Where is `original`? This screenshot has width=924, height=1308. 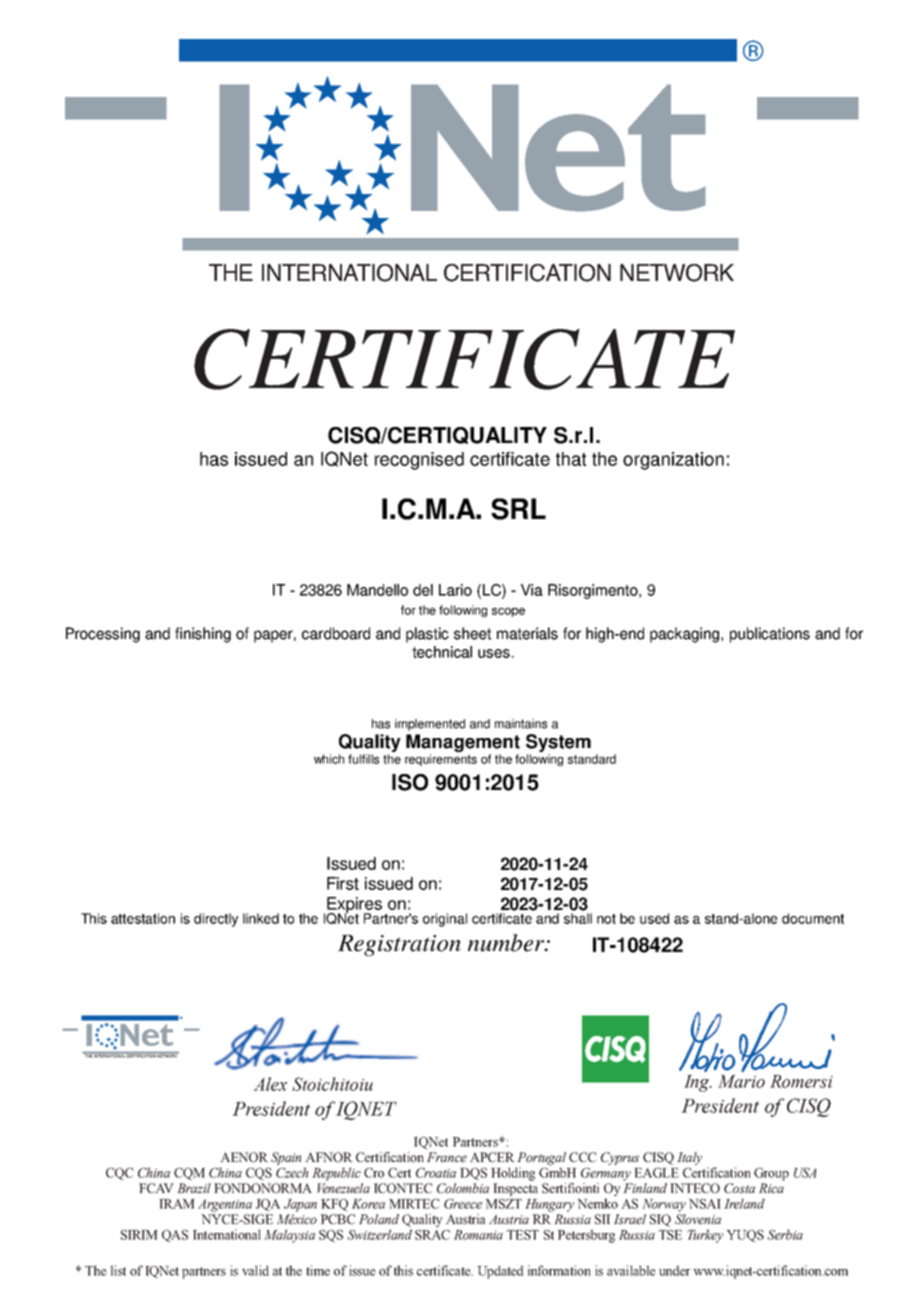
original is located at coordinates (445, 920).
